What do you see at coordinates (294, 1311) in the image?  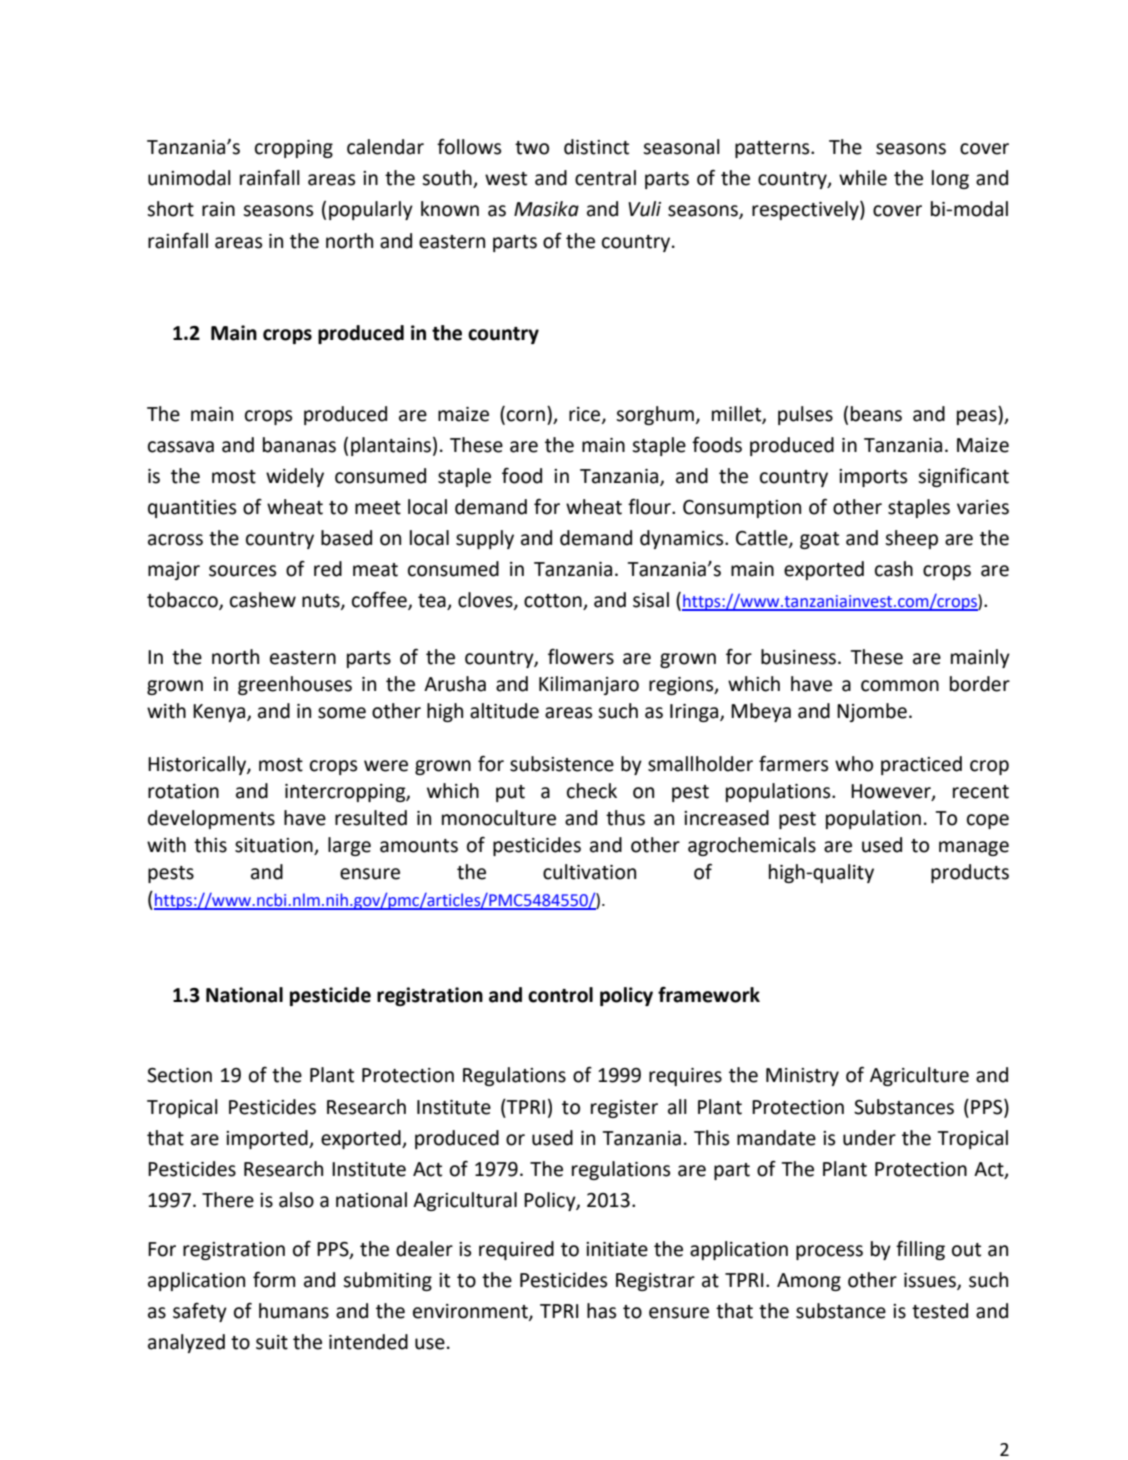 I see `humans` at bounding box center [294, 1311].
